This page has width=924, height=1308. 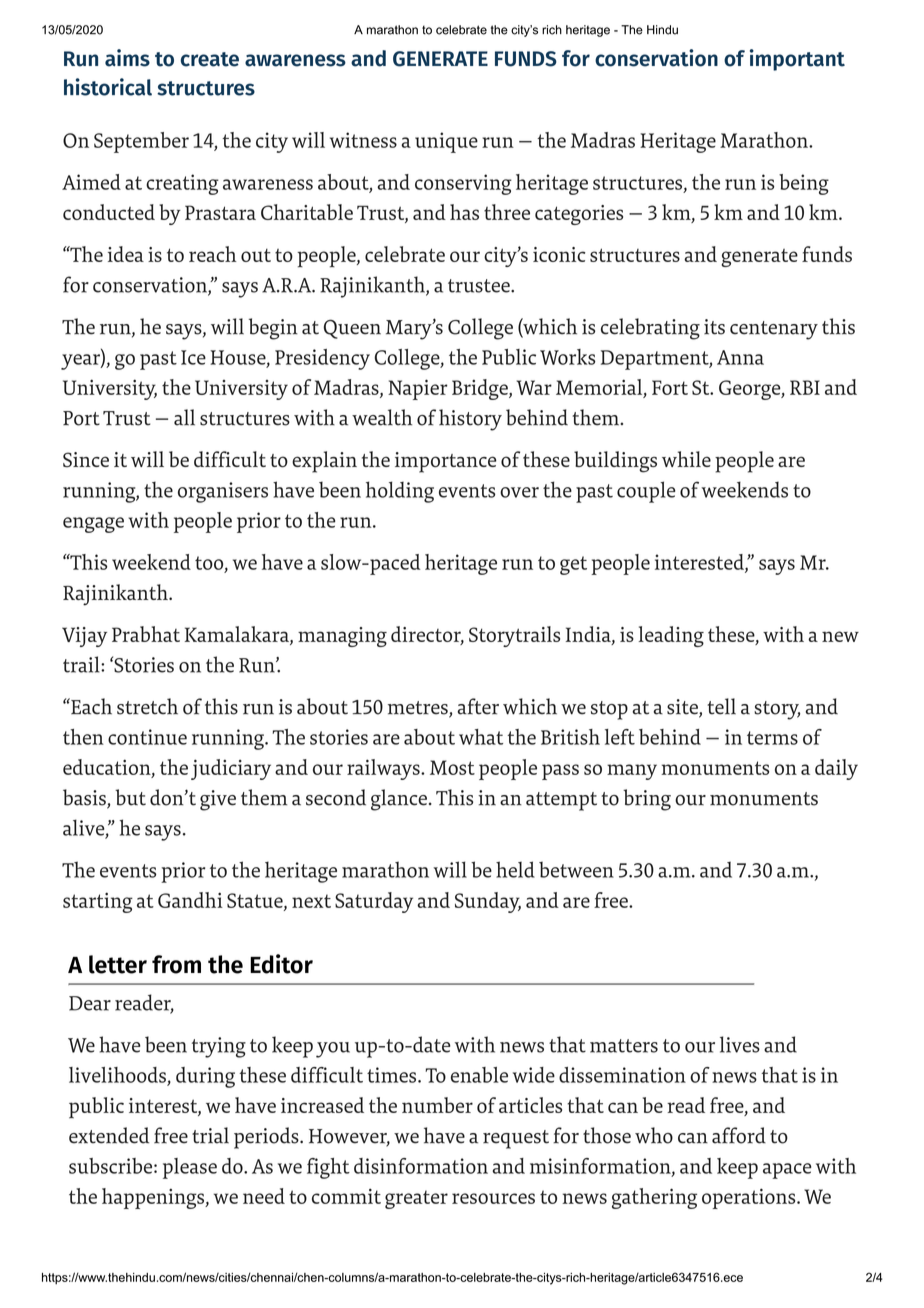 What do you see at coordinates (147, 737) in the page?
I see `continue` at bounding box center [147, 737].
